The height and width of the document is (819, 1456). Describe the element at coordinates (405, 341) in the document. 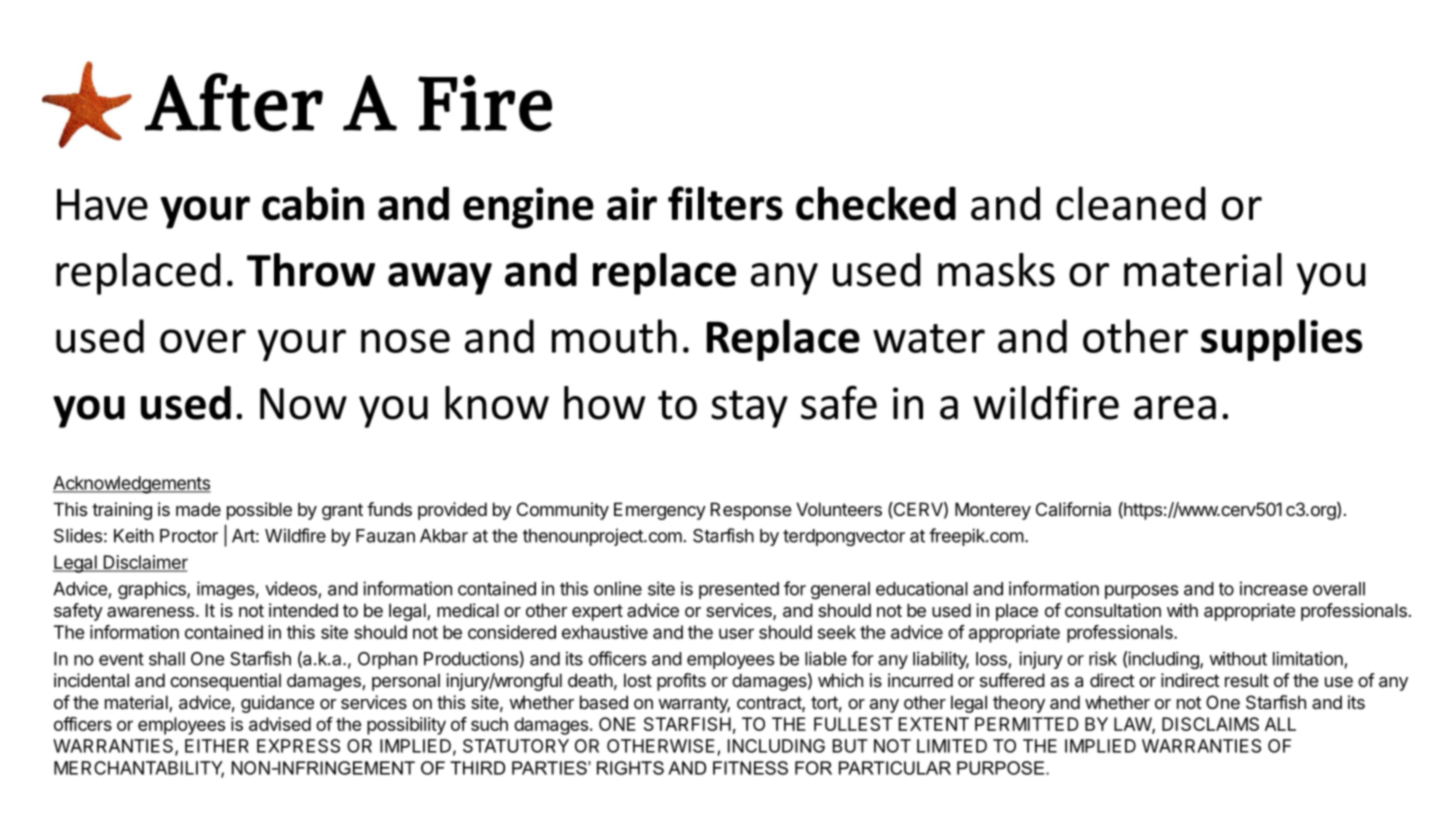

I see `nose` at that location.
